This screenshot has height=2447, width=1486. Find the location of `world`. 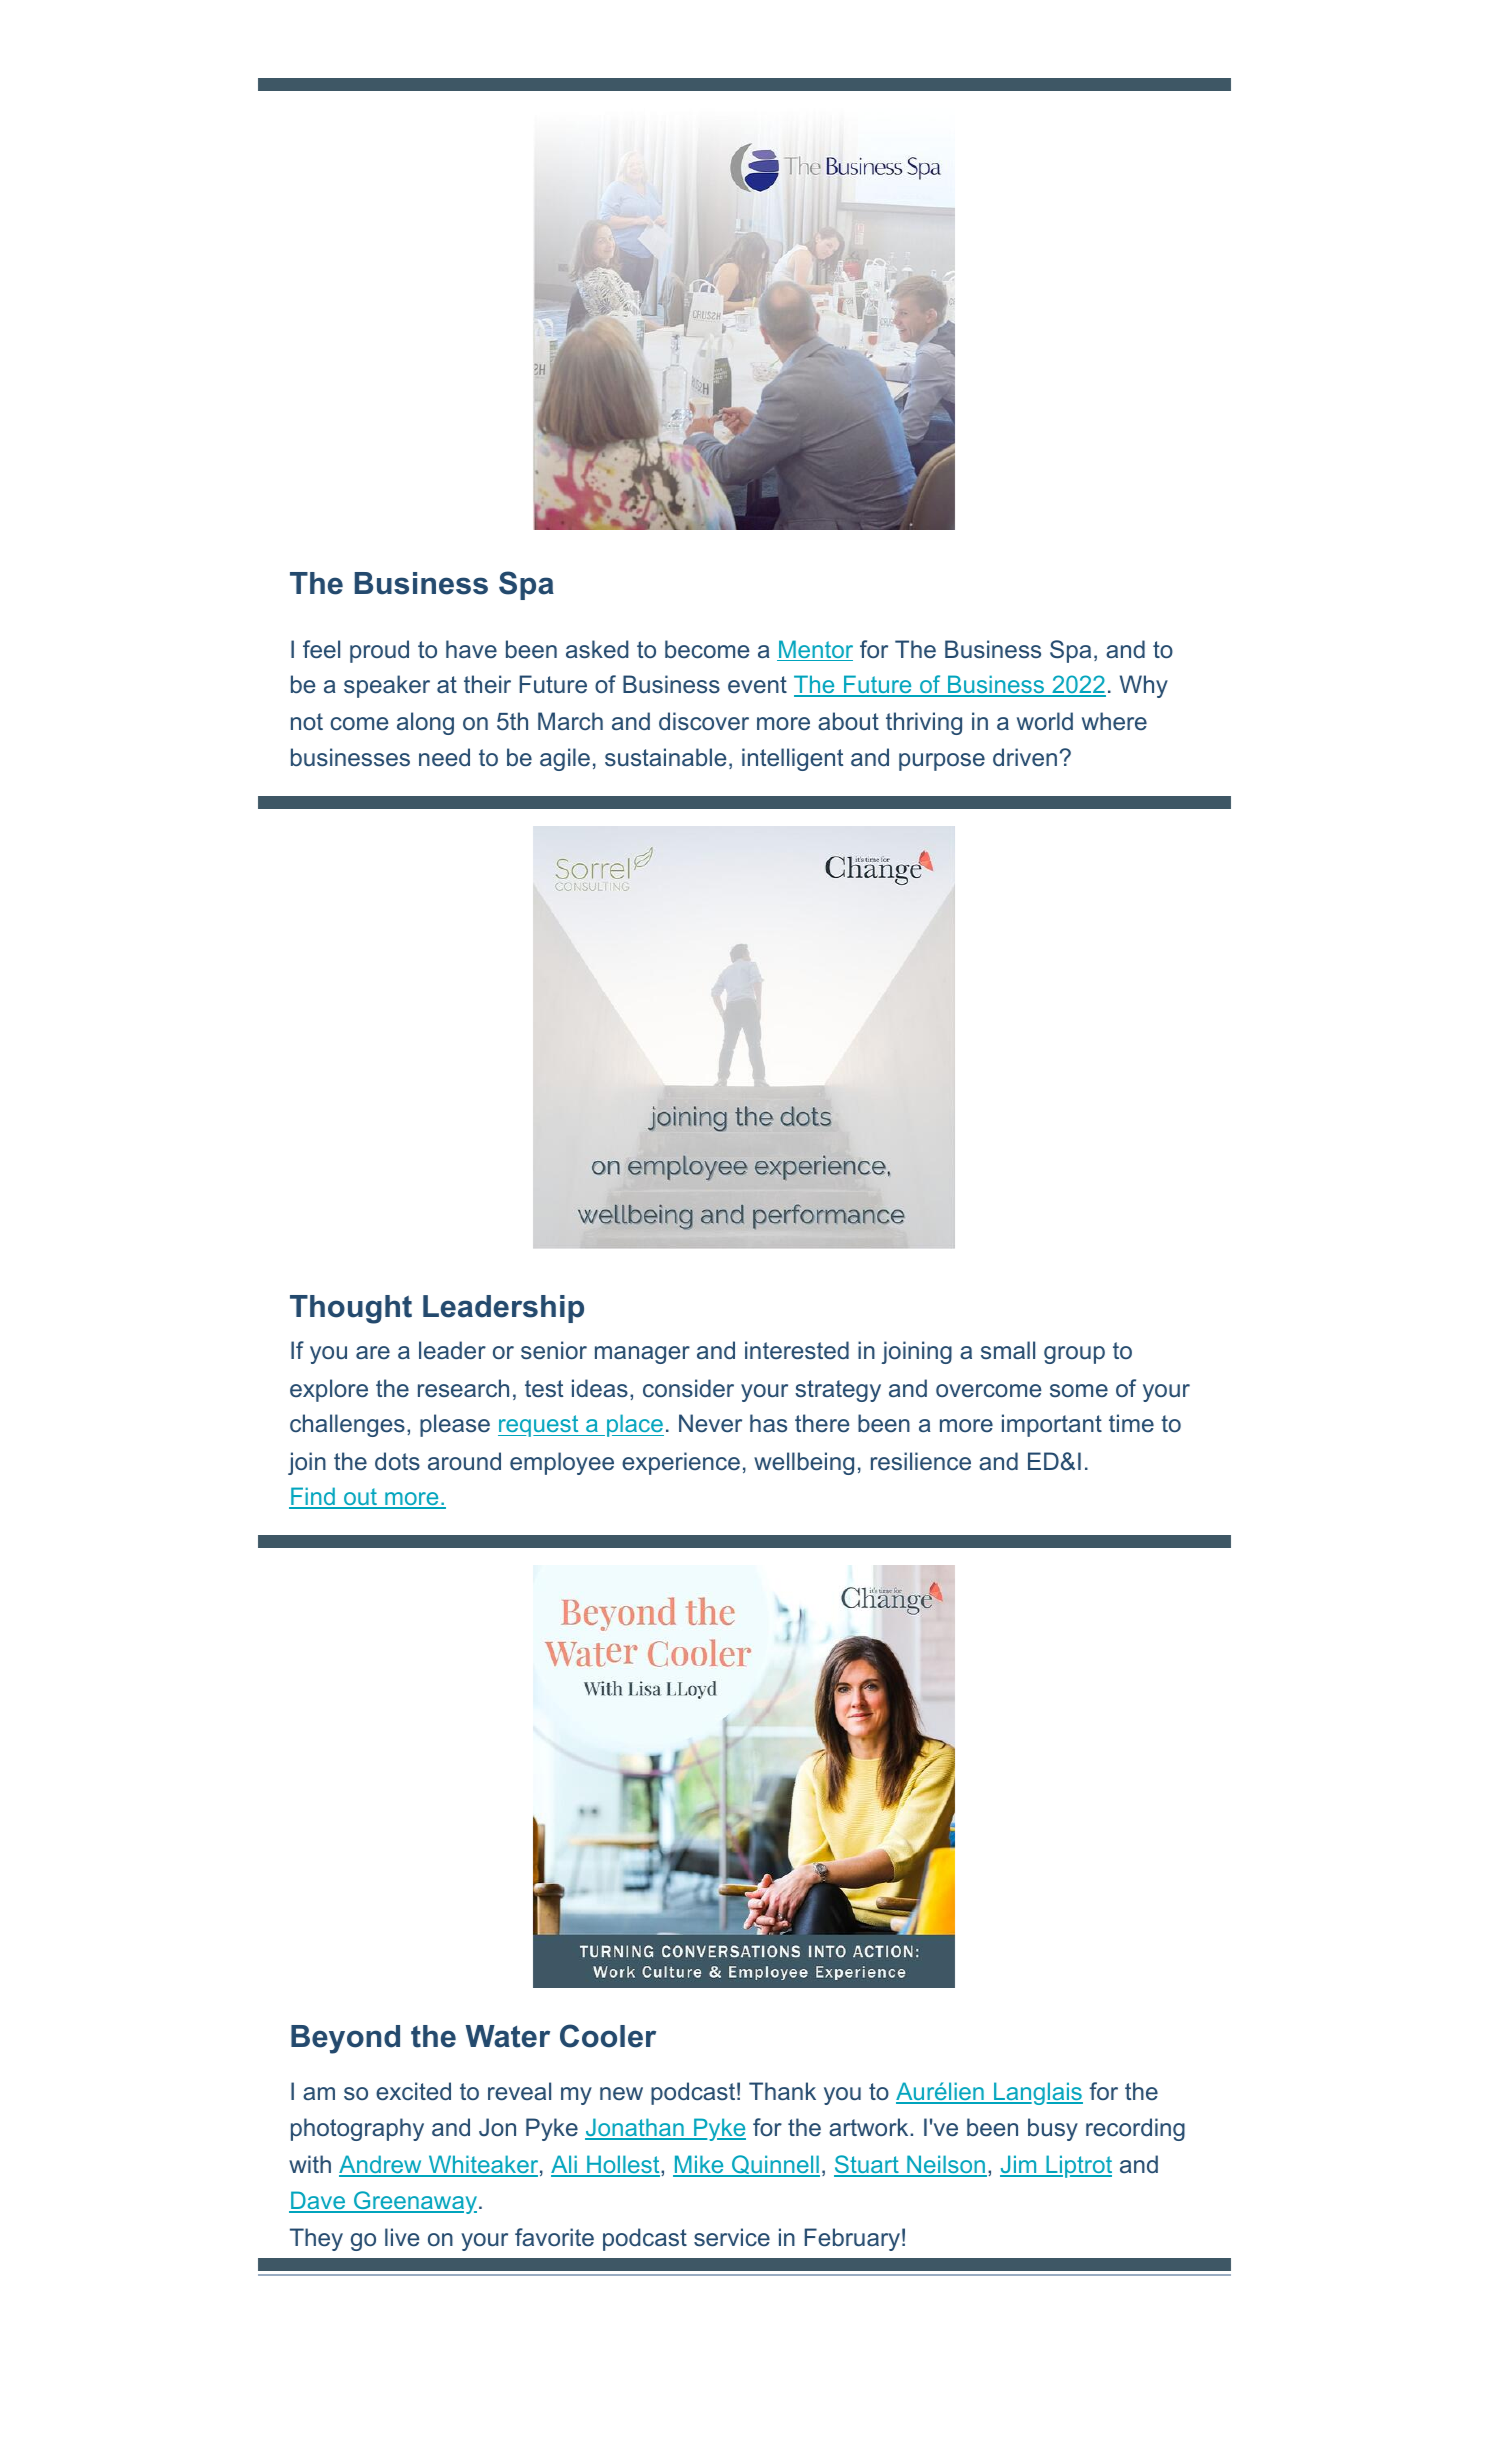

world is located at coordinates (1045, 721).
